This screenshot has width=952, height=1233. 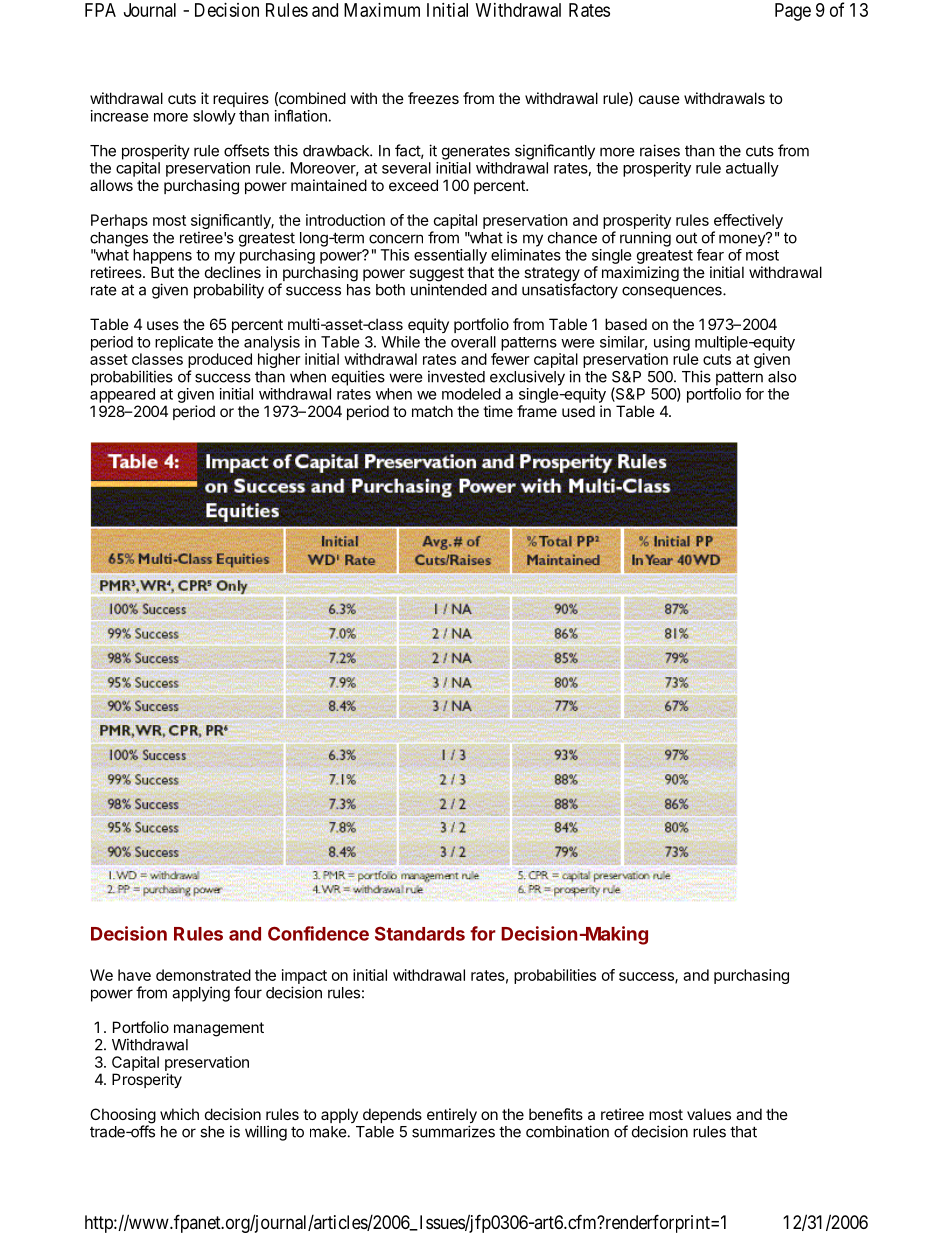 I want to click on Standards, so click(x=420, y=933).
